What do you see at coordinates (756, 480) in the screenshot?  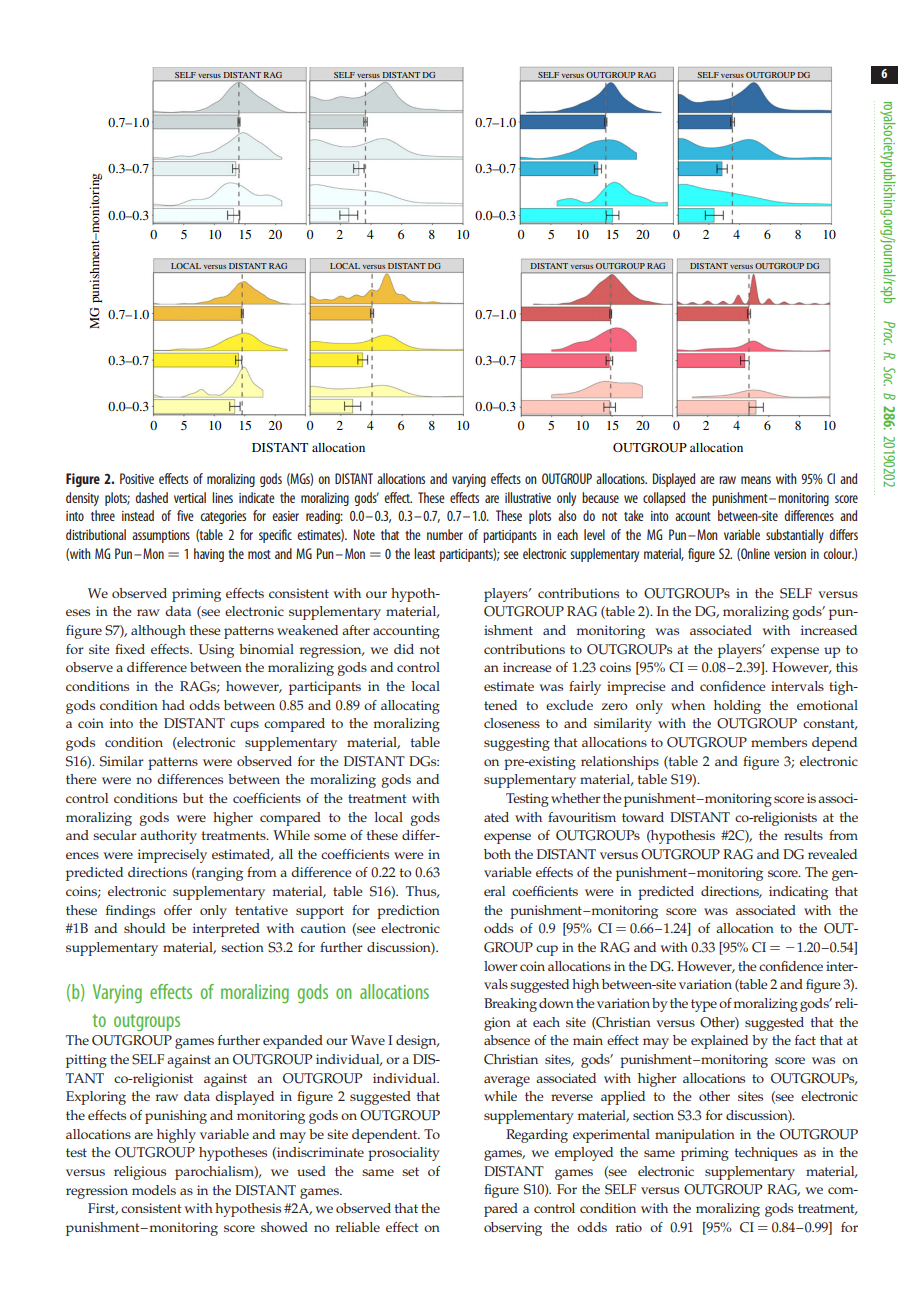 I see `means` at bounding box center [756, 480].
